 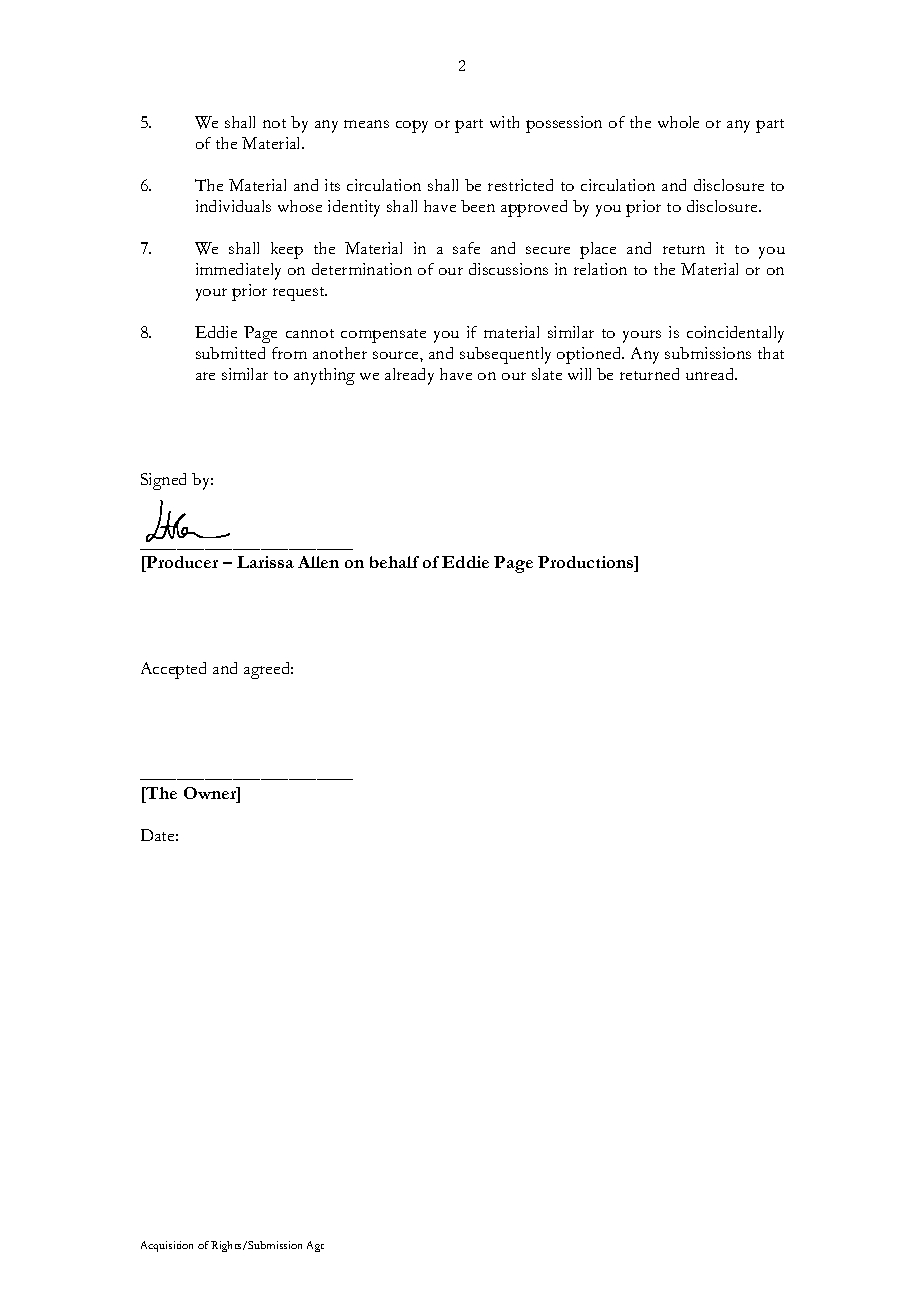 What do you see at coordinates (173, 670) in the screenshot?
I see `Accepted` at bounding box center [173, 670].
